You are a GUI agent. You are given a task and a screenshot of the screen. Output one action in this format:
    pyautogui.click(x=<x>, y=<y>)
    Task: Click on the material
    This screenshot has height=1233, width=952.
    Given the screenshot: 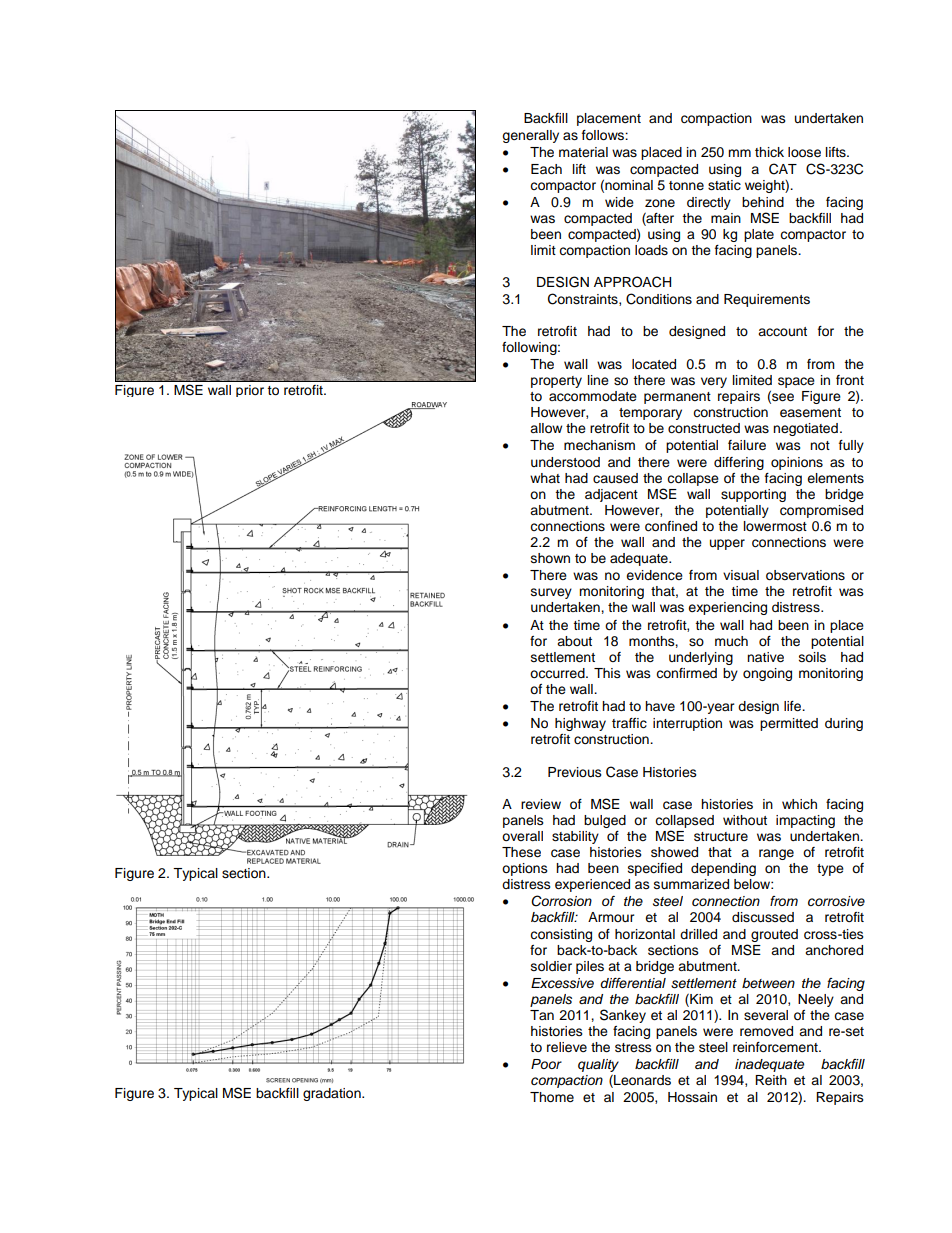 What is the action you would take?
    pyautogui.click(x=583, y=152)
